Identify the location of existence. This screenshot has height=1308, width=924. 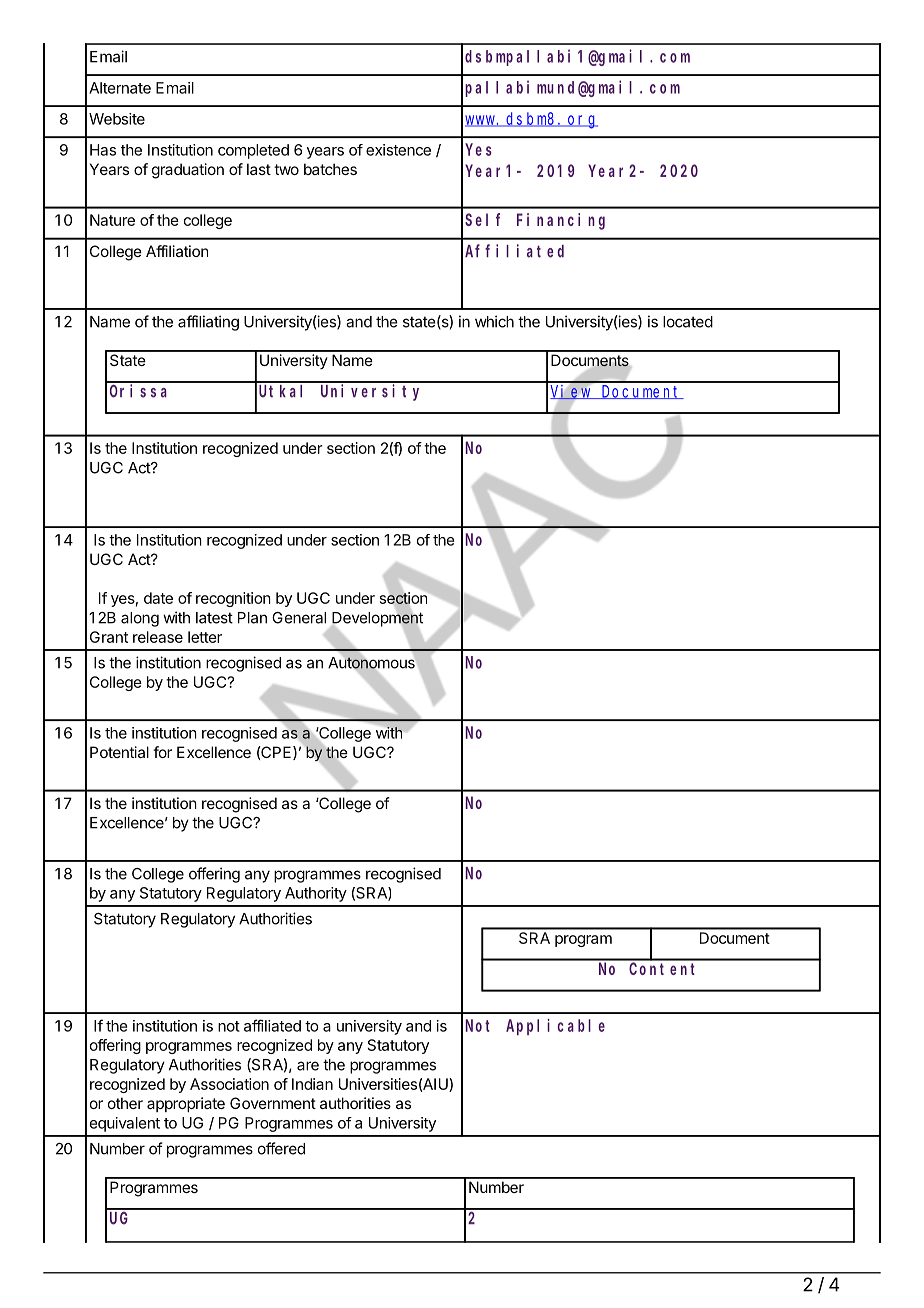
(398, 150).
